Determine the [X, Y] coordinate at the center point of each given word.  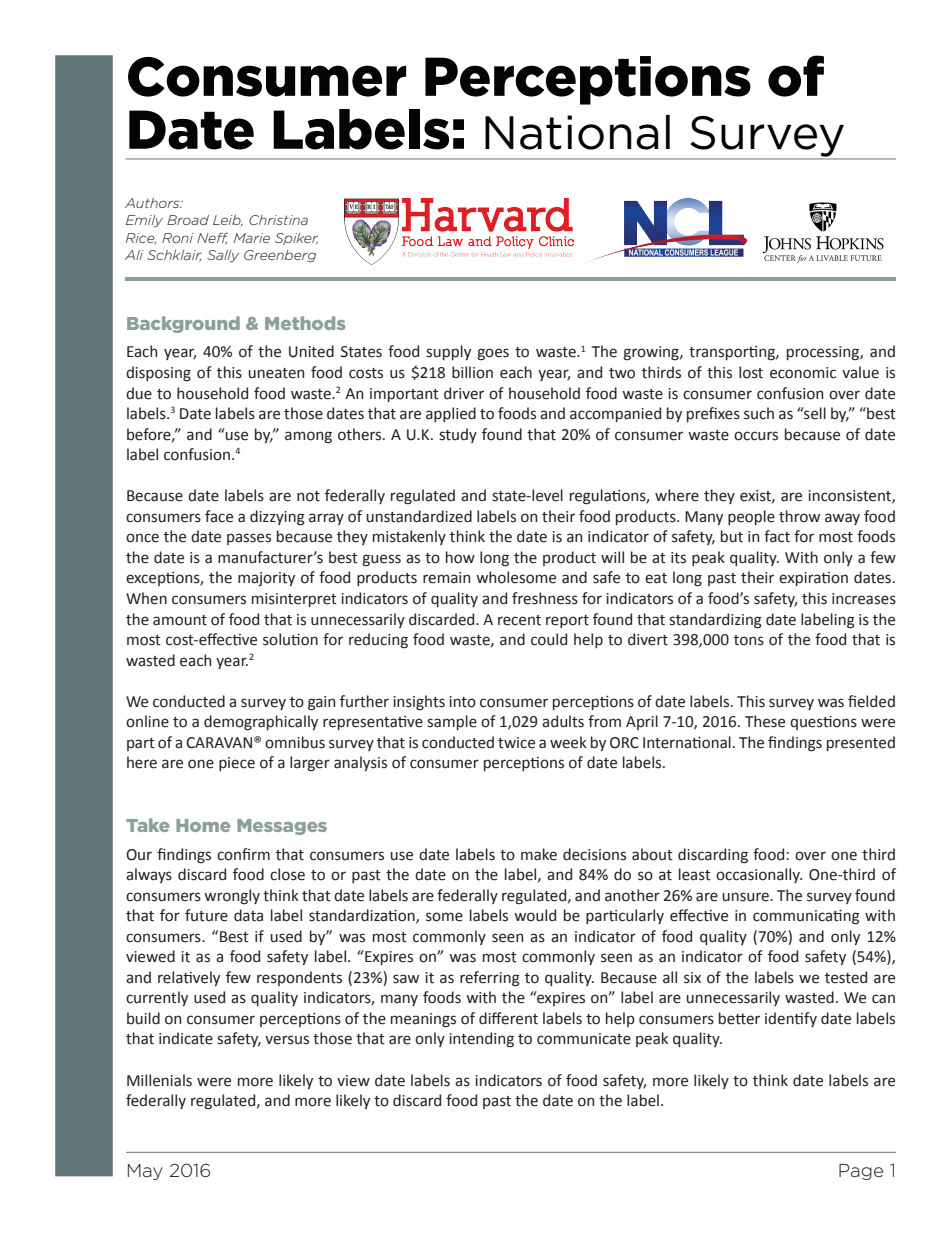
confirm [243, 854]
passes [249, 539]
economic [803, 373]
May [145, 1172]
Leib [228, 220]
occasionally [759, 875]
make [539, 854]
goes [493, 354]
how [460, 557]
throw [799, 516]
